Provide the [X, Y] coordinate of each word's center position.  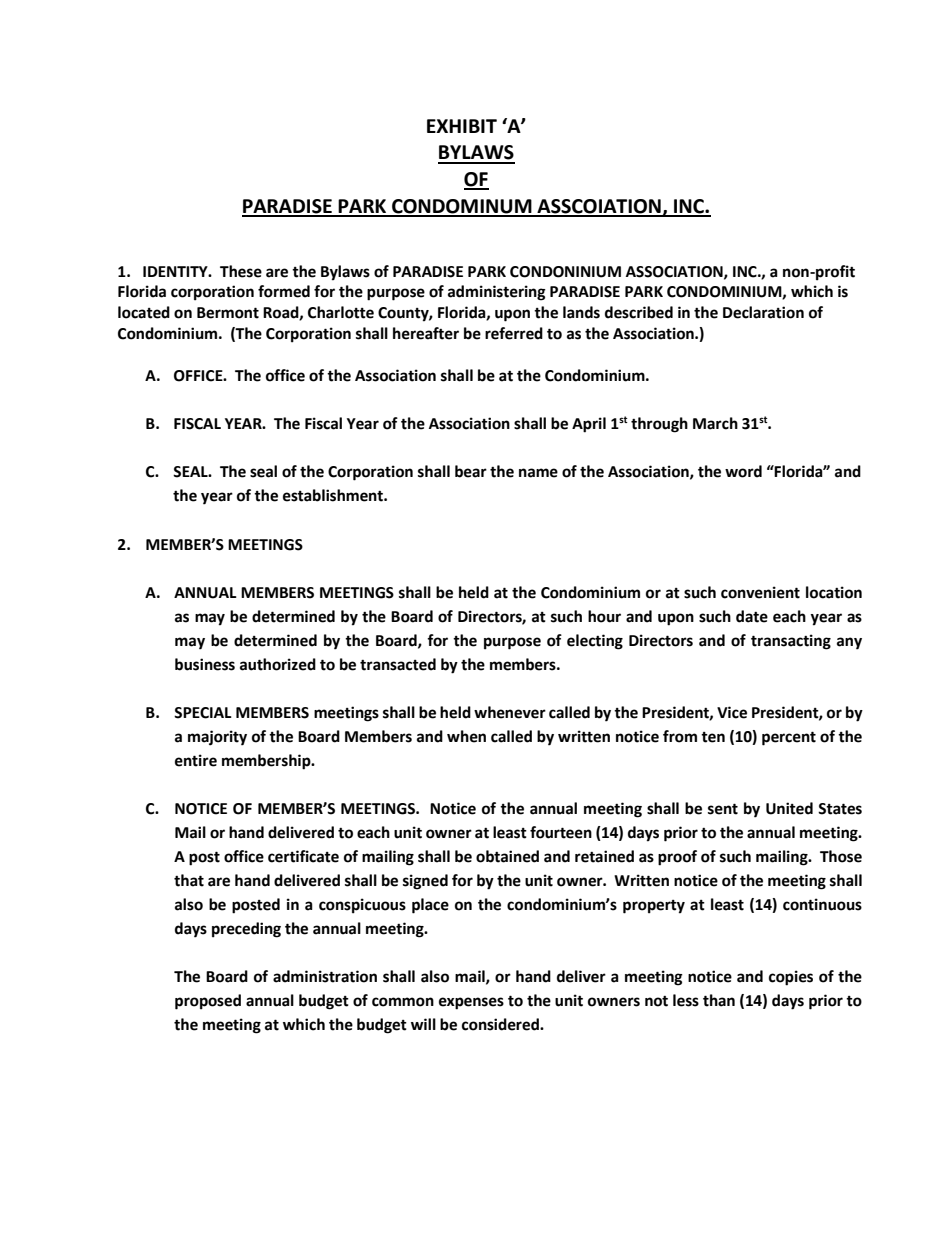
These [241, 271]
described [639, 312]
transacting [791, 642]
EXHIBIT [462, 126]
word [743, 471]
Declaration [763, 312]
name [538, 473]
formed [284, 291]
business [205, 664]
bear [471, 471]
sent [723, 809]
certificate [303, 856]
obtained [507, 856]
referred [514, 333]
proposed [208, 1002]
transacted [398, 664]
